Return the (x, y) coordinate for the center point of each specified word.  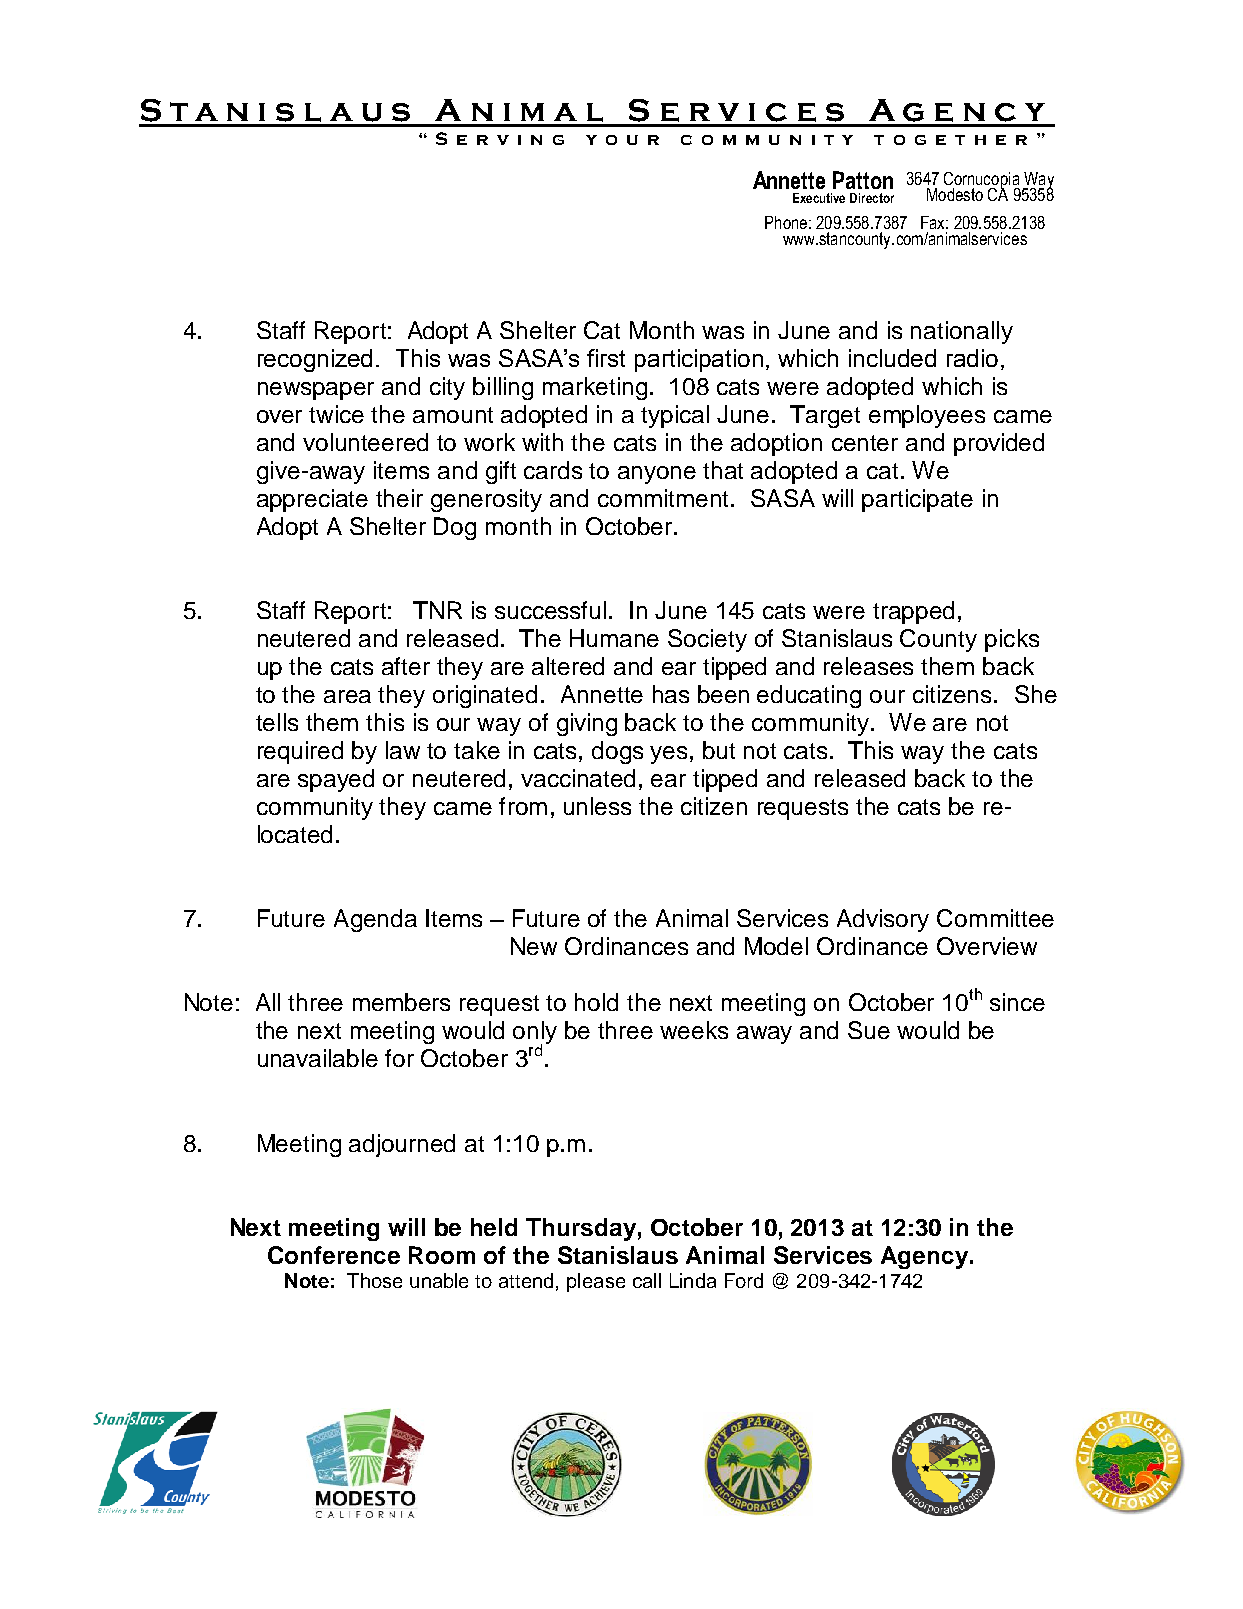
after (406, 666)
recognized (315, 360)
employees (927, 416)
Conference (334, 1255)
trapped (913, 612)
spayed (336, 780)
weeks (694, 1030)
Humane (614, 638)
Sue (869, 1030)
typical (675, 416)
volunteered (365, 442)
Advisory (883, 920)
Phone (786, 222)
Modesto (955, 194)
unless (597, 806)
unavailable (318, 1058)
